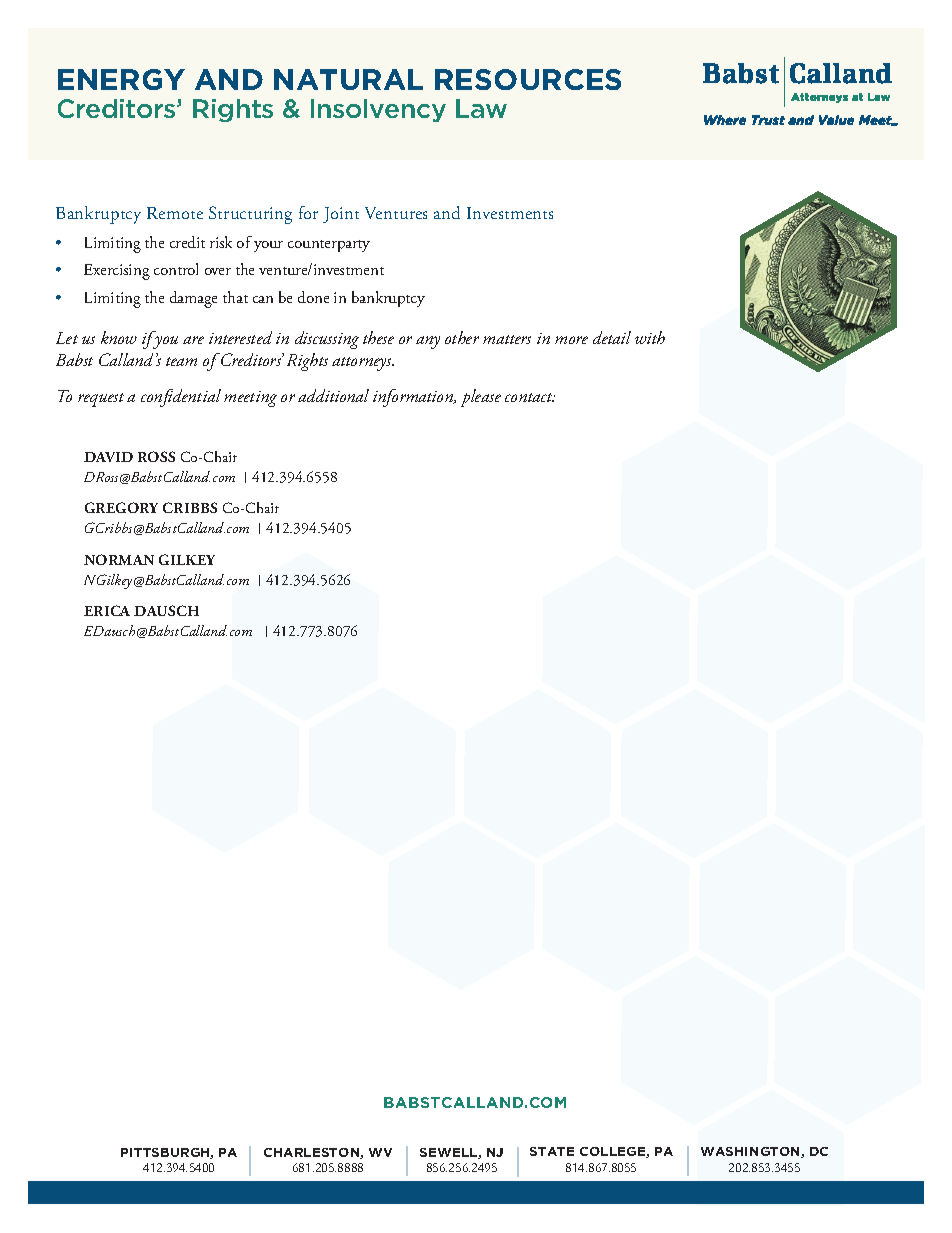  What do you see at coordinates (119, 559) in the screenshot?
I see `NORMAN` at bounding box center [119, 559].
